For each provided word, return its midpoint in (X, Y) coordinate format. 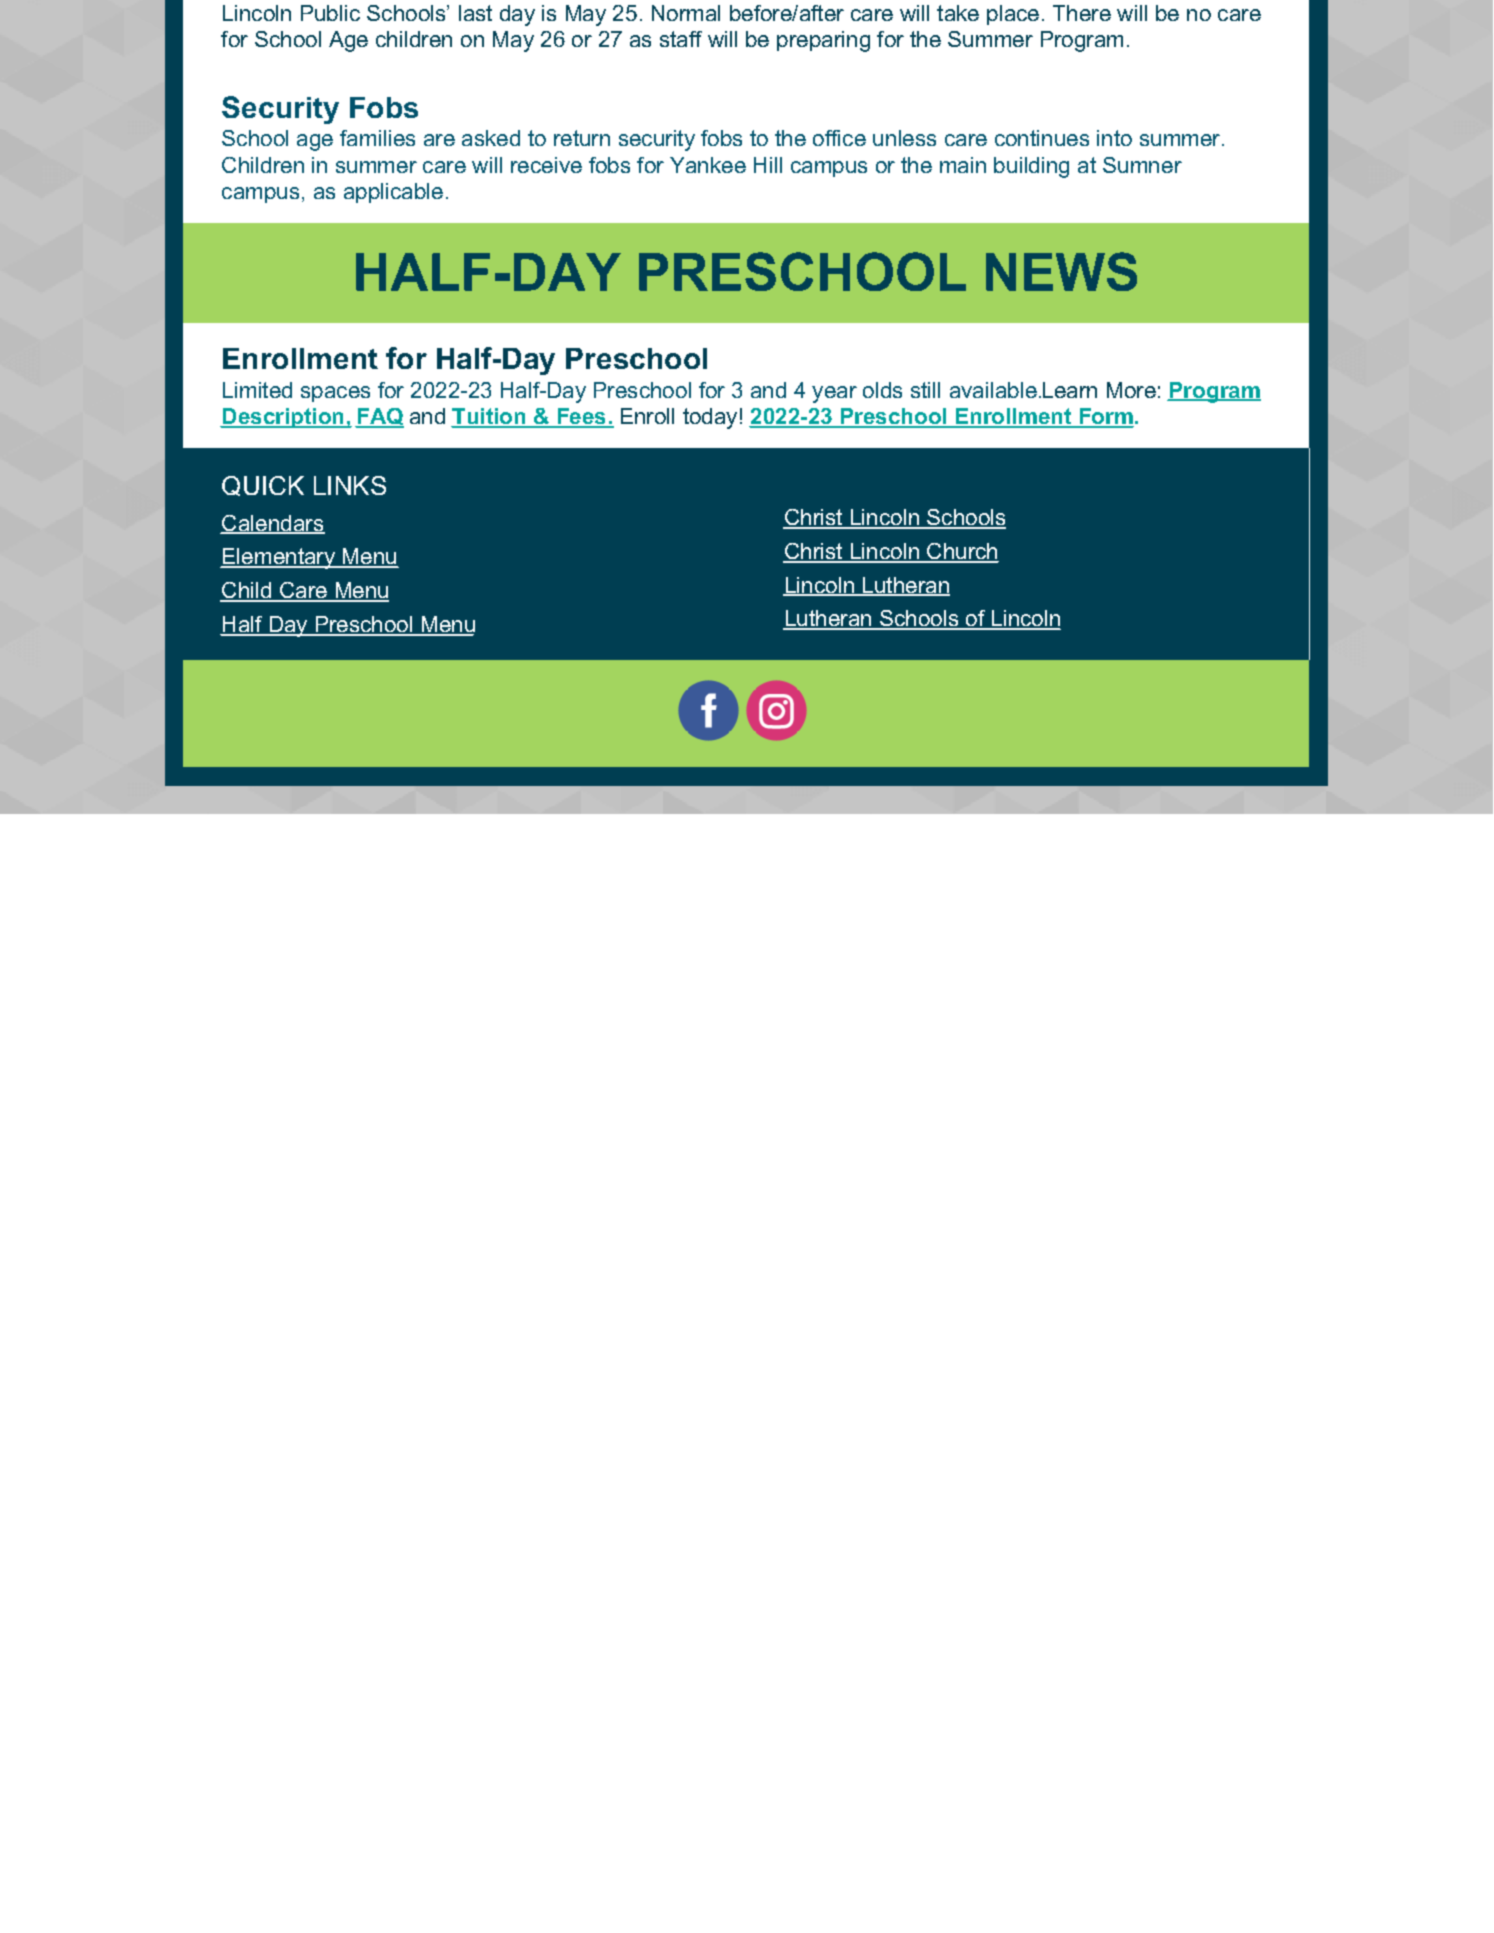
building (1031, 167)
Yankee (708, 165)
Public (330, 13)
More (1131, 390)
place (1013, 15)
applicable (393, 193)
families (377, 138)
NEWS (1061, 271)
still (925, 390)
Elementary (279, 558)
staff (681, 39)
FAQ (380, 418)
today (710, 418)
